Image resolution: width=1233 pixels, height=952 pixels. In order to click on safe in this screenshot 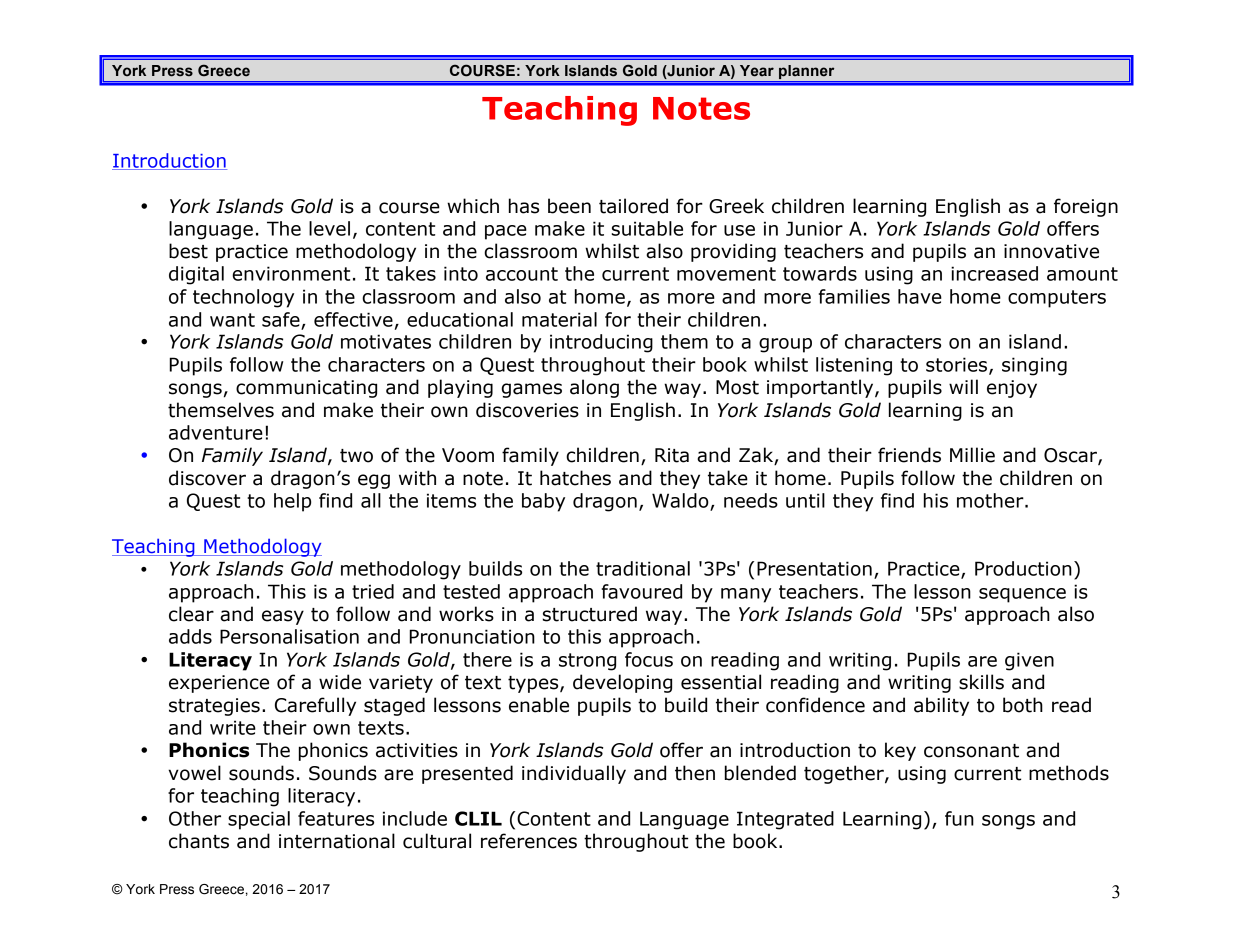, I will do `click(282, 320)`.
